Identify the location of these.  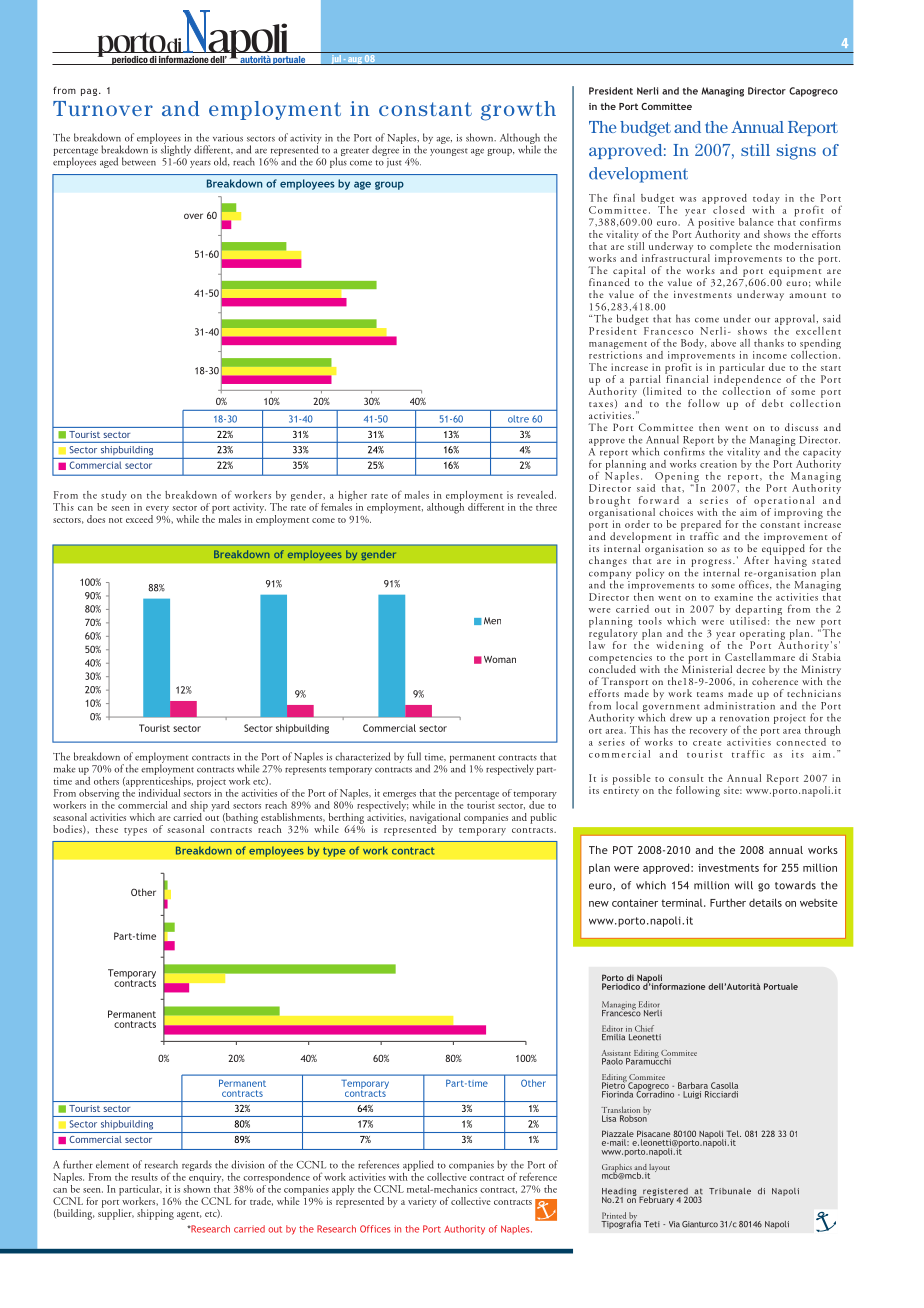
(106, 829).
